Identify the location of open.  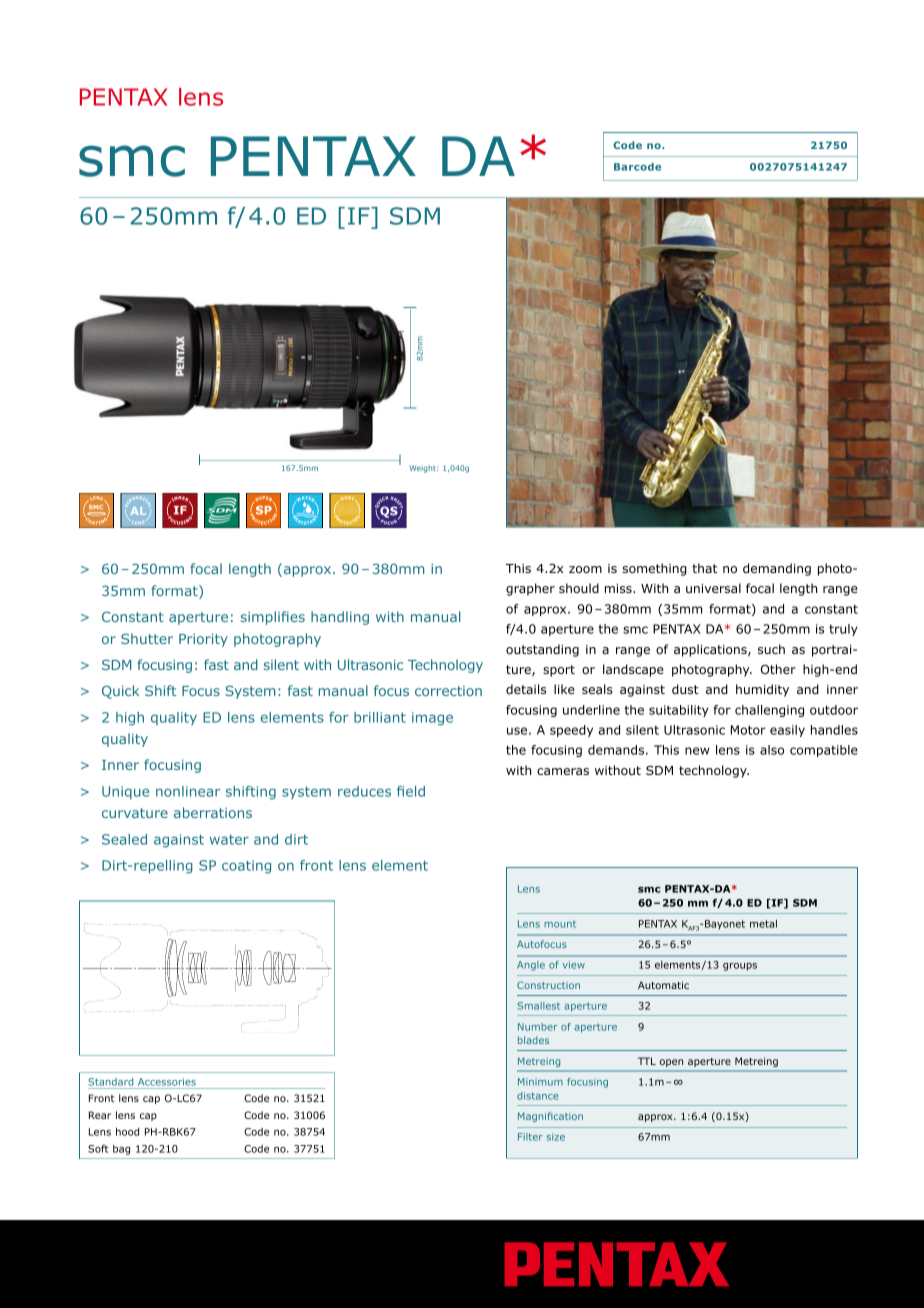
(671, 1063).
